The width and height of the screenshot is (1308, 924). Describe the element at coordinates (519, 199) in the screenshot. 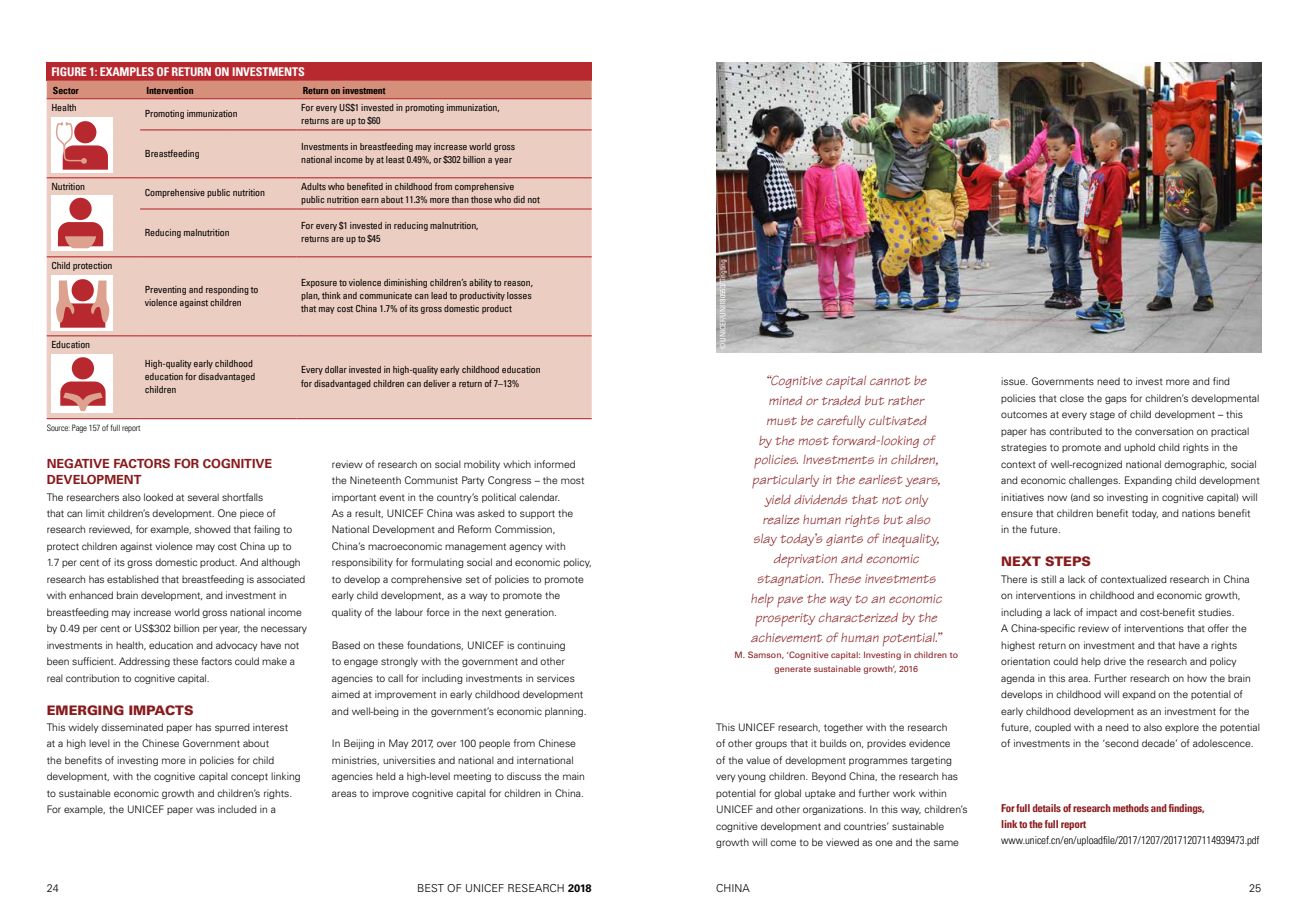

I see `did` at that location.
